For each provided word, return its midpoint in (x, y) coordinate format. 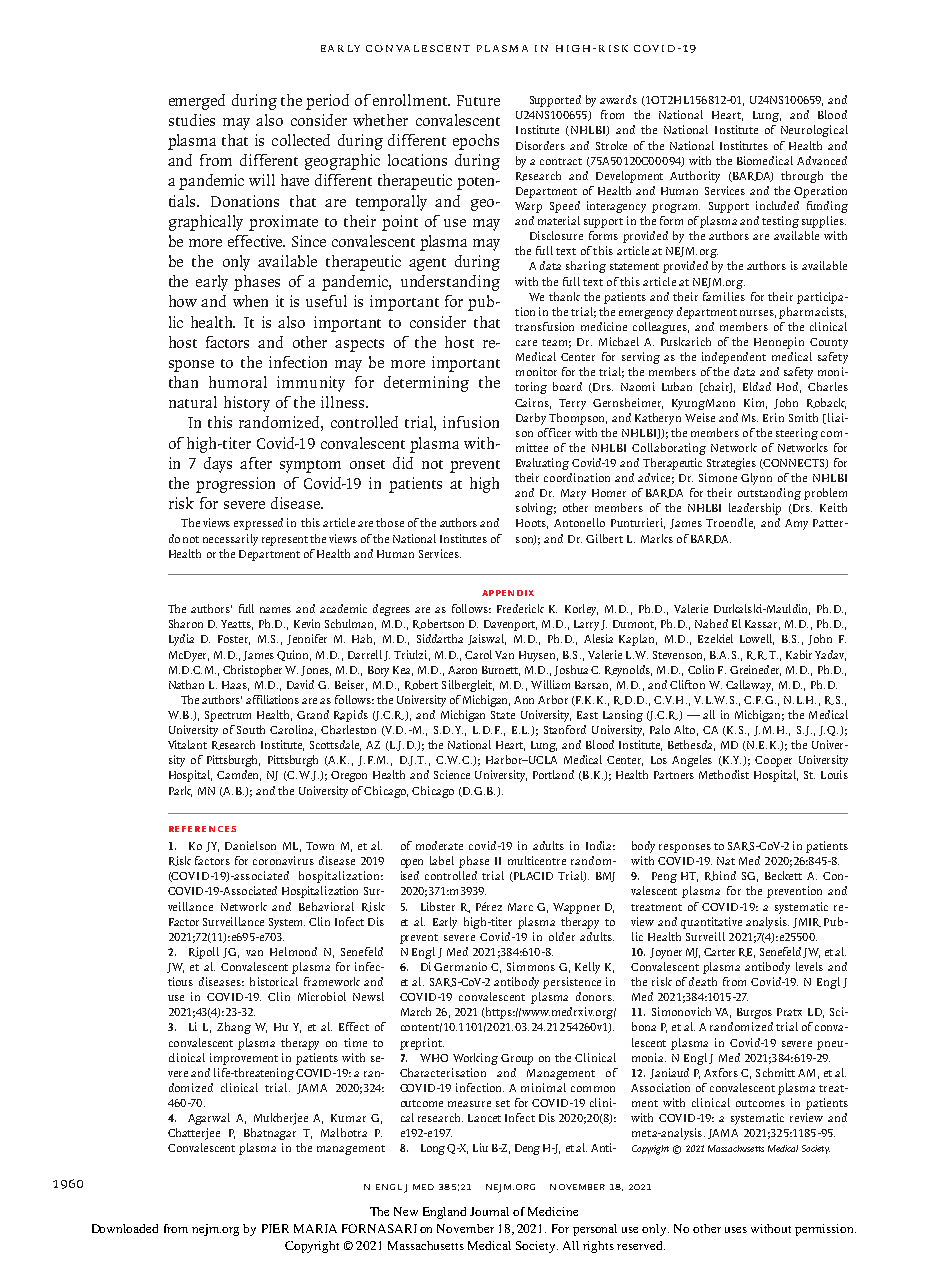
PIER (275, 1228)
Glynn (756, 479)
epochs (476, 142)
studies (192, 120)
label (442, 860)
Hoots (532, 524)
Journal (489, 1211)
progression (235, 485)
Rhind (720, 876)
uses (736, 1230)
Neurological (814, 131)
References (202, 829)
